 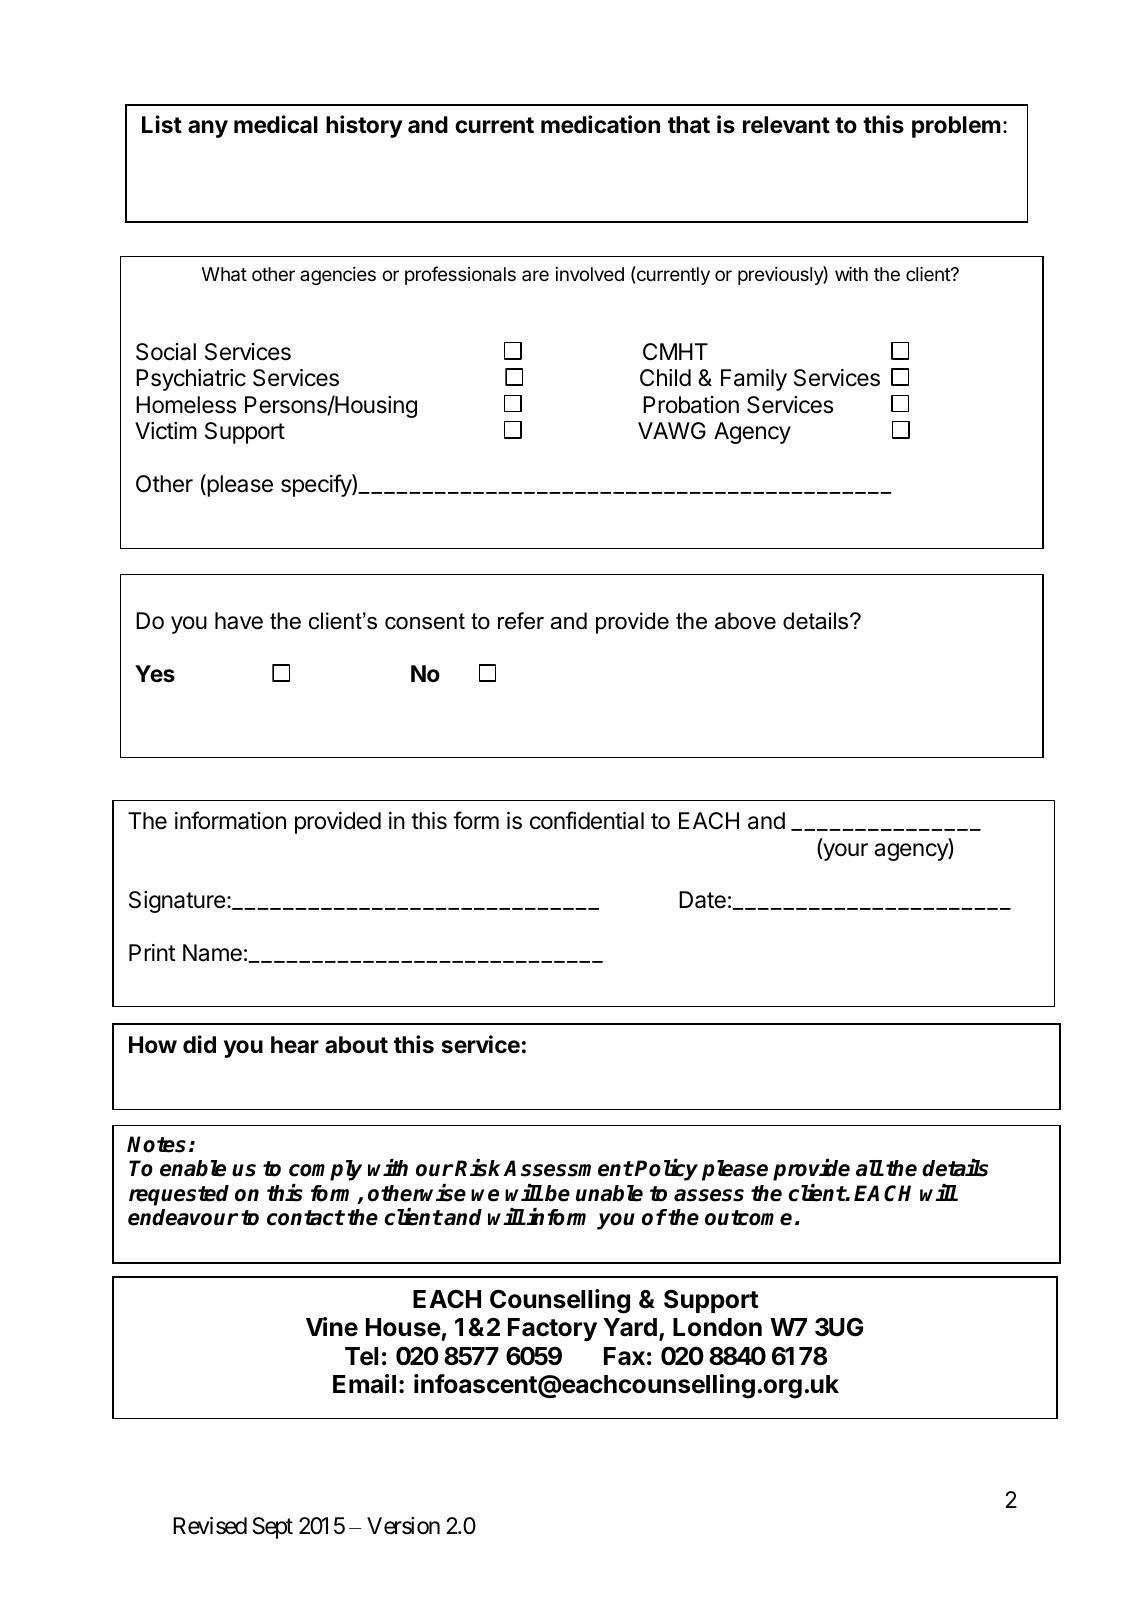 I want to click on enable, so click(x=193, y=1168).
